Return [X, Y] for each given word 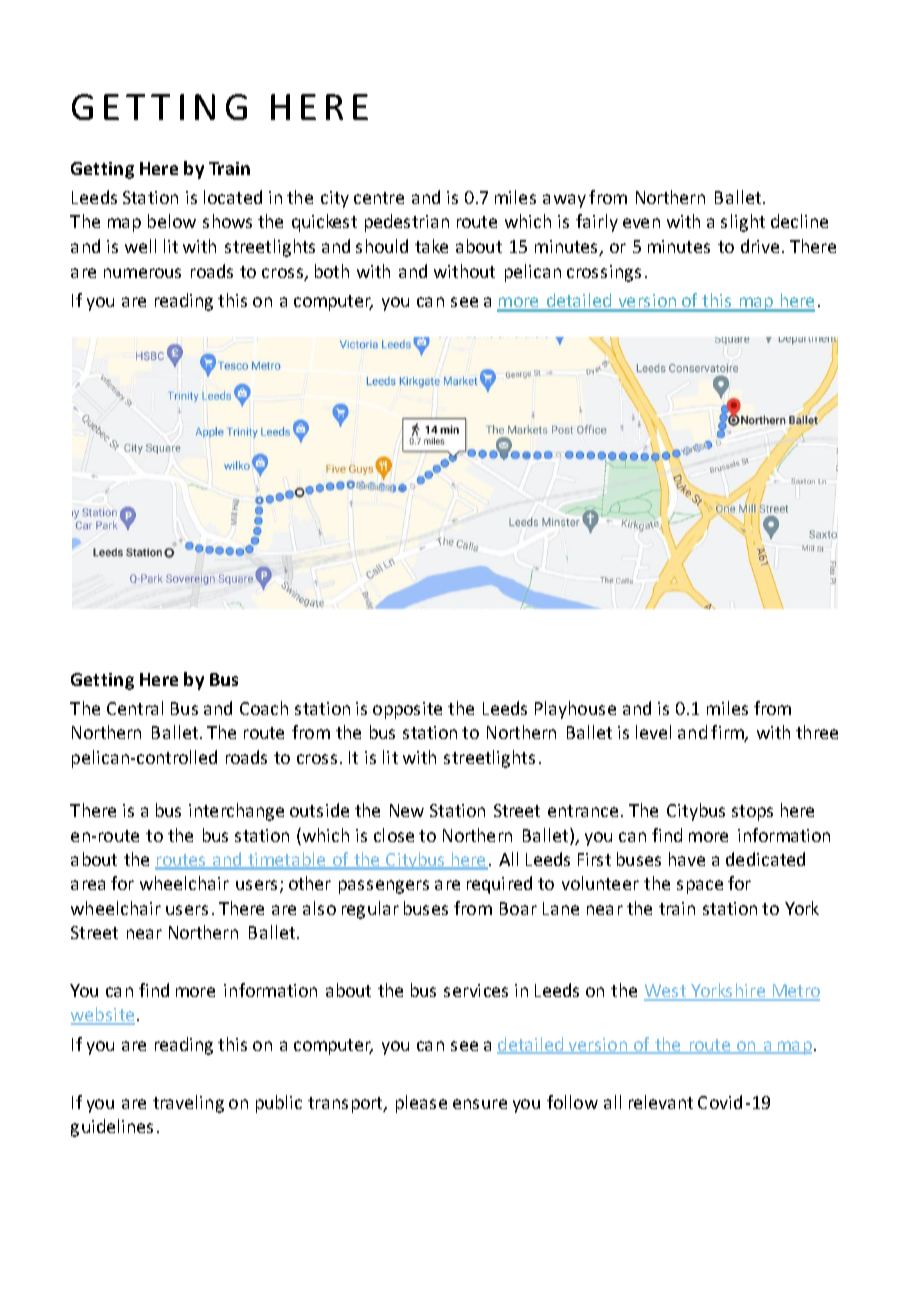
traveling [188, 1104]
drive [760, 246]
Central [135, 708]
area [88, 885]
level [653, 732]
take [431, 246]
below [172, 221]
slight [743, 223]
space [700, 887]
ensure [480, 1104]
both [332, 271]
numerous [142, 273]
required [499, 885]
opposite [407, 710]
